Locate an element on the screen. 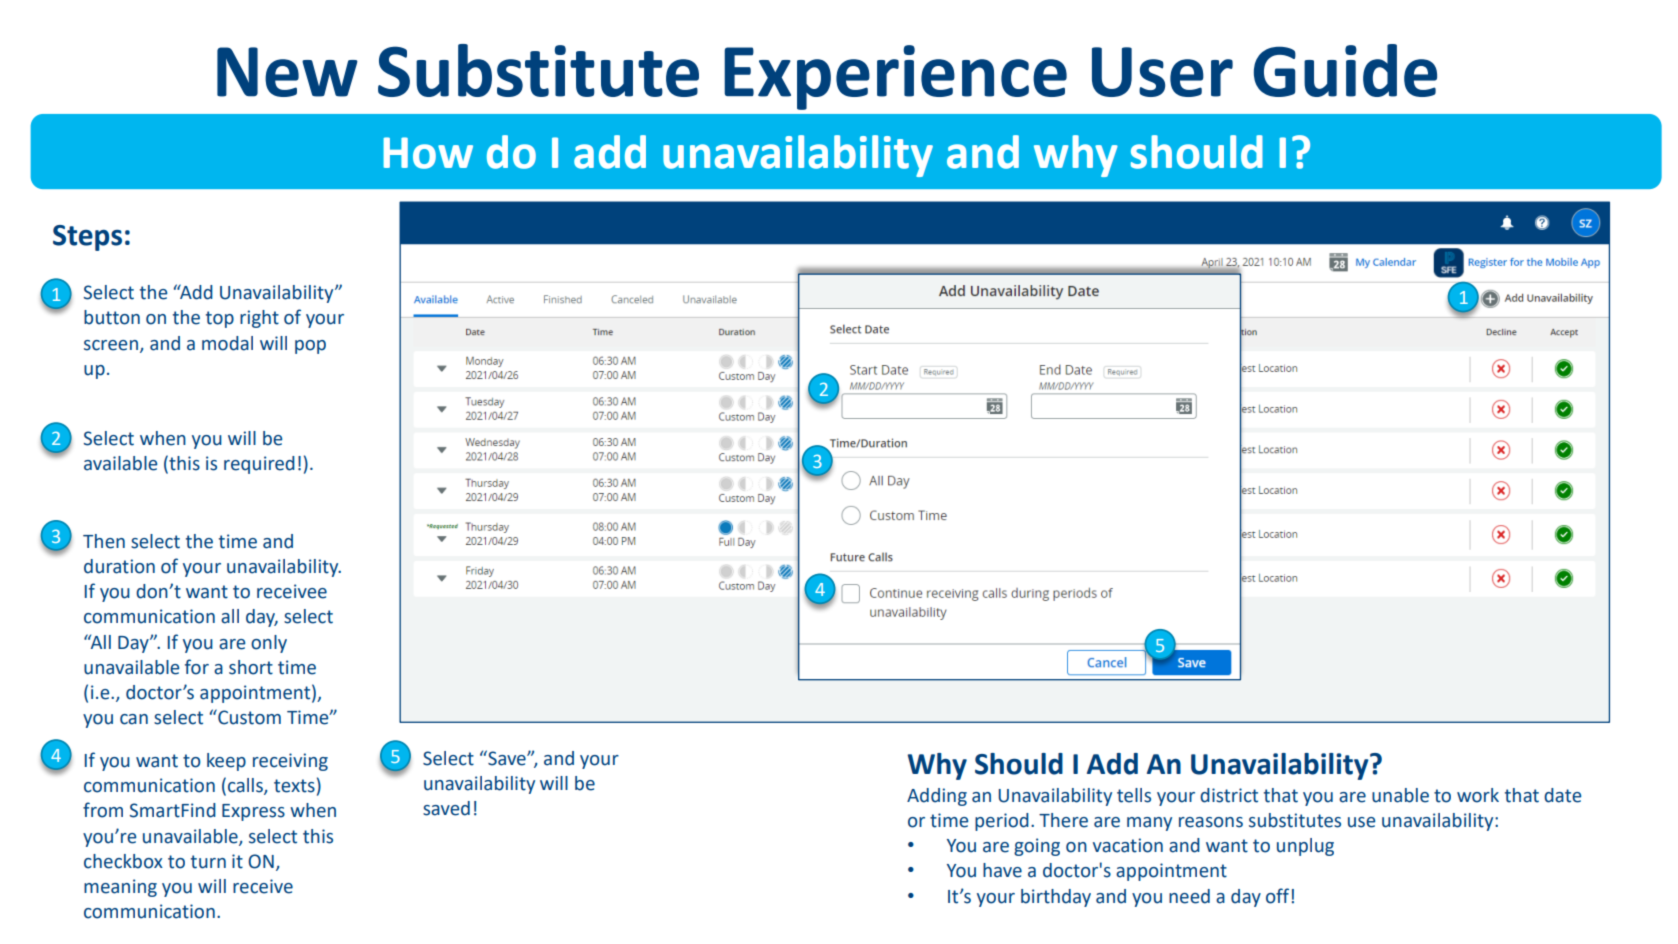 The width and height of the screenshot is (1678, 944). Experience is located at coordinates (895, 77).
